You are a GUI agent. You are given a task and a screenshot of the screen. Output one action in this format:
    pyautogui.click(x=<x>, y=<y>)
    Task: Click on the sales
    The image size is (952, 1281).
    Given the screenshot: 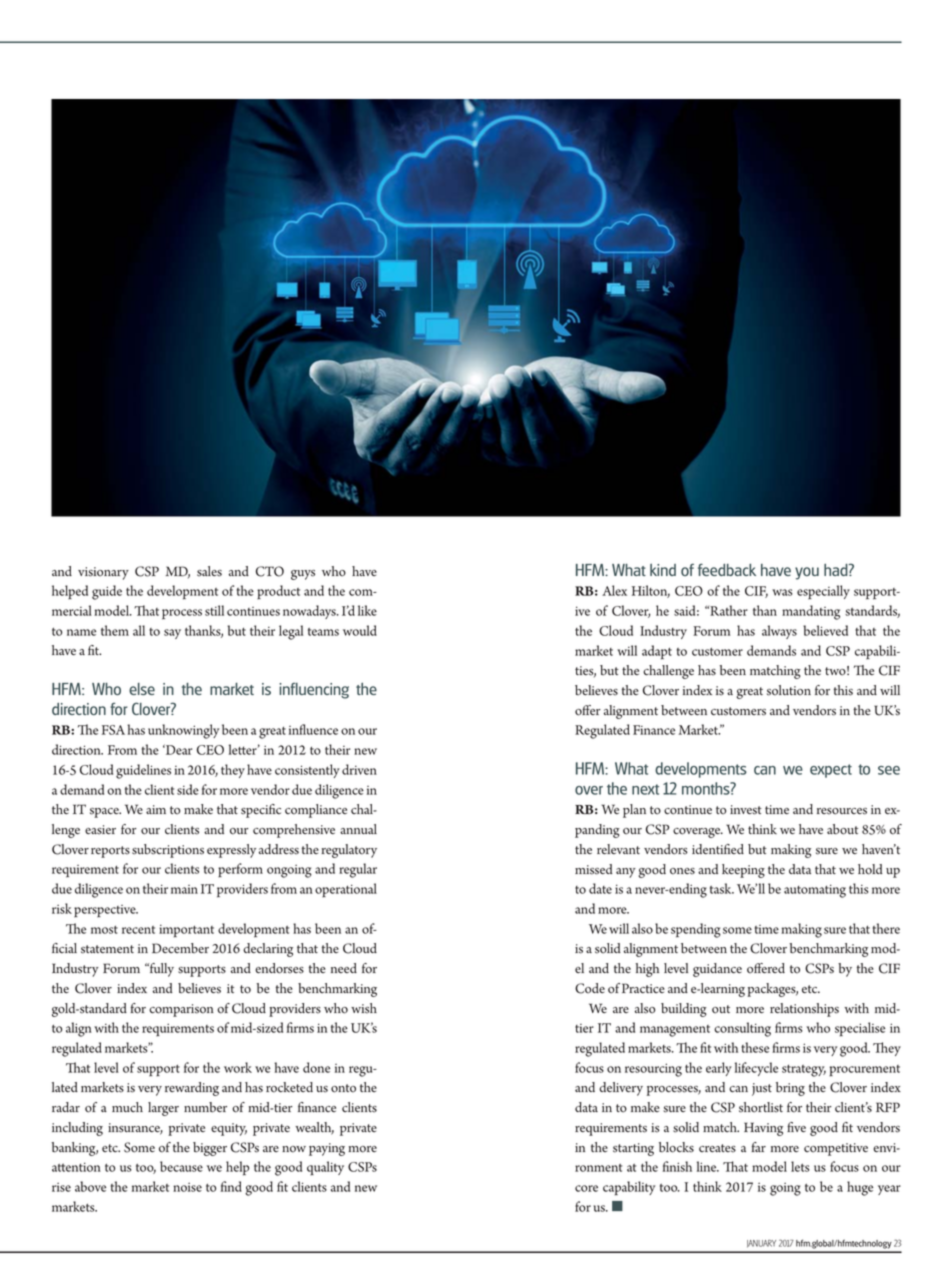 What is the action you would take?
    pyautogui.click(x=209, y=571)
